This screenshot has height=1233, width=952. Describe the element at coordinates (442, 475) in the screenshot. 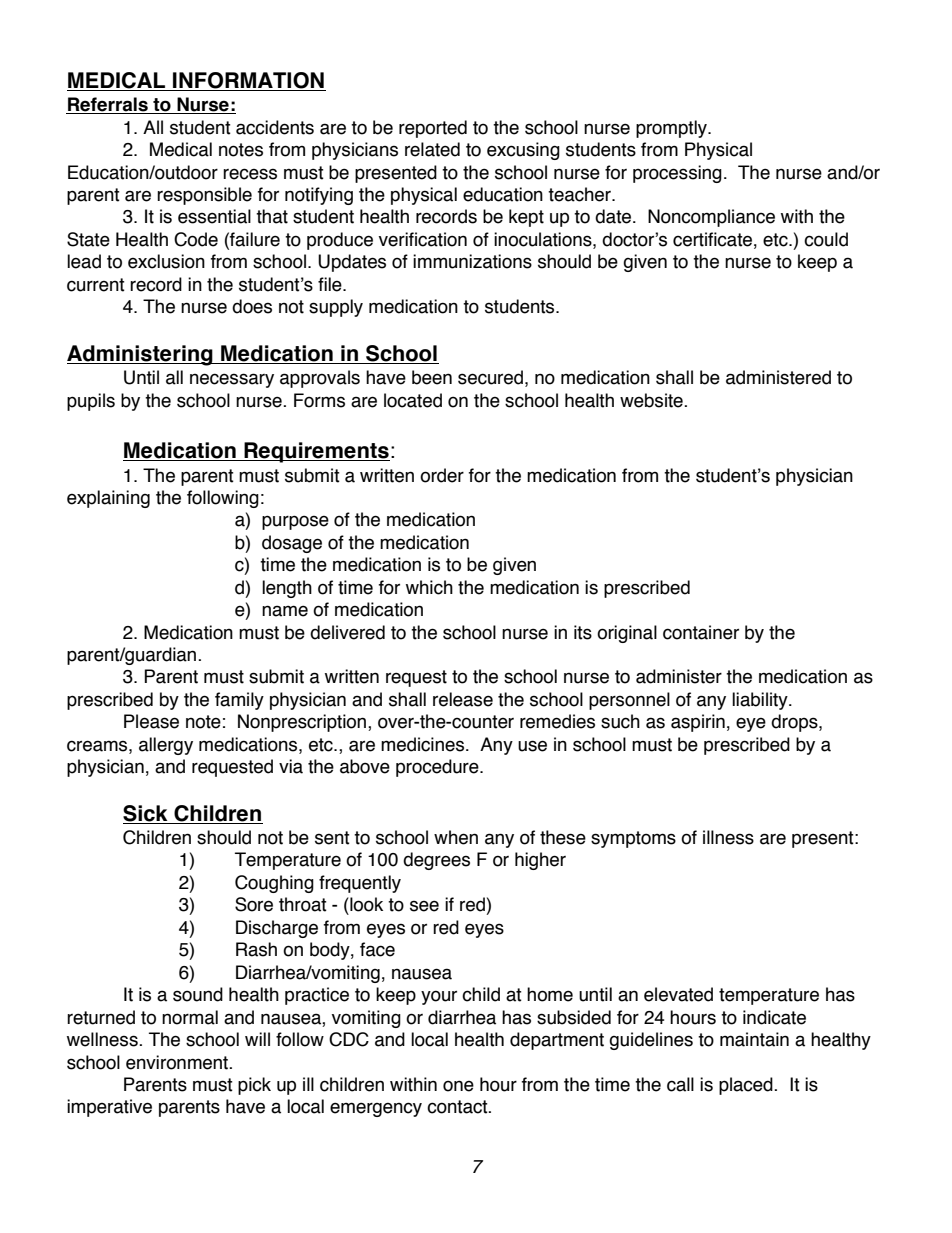

I see `order` at that location.
